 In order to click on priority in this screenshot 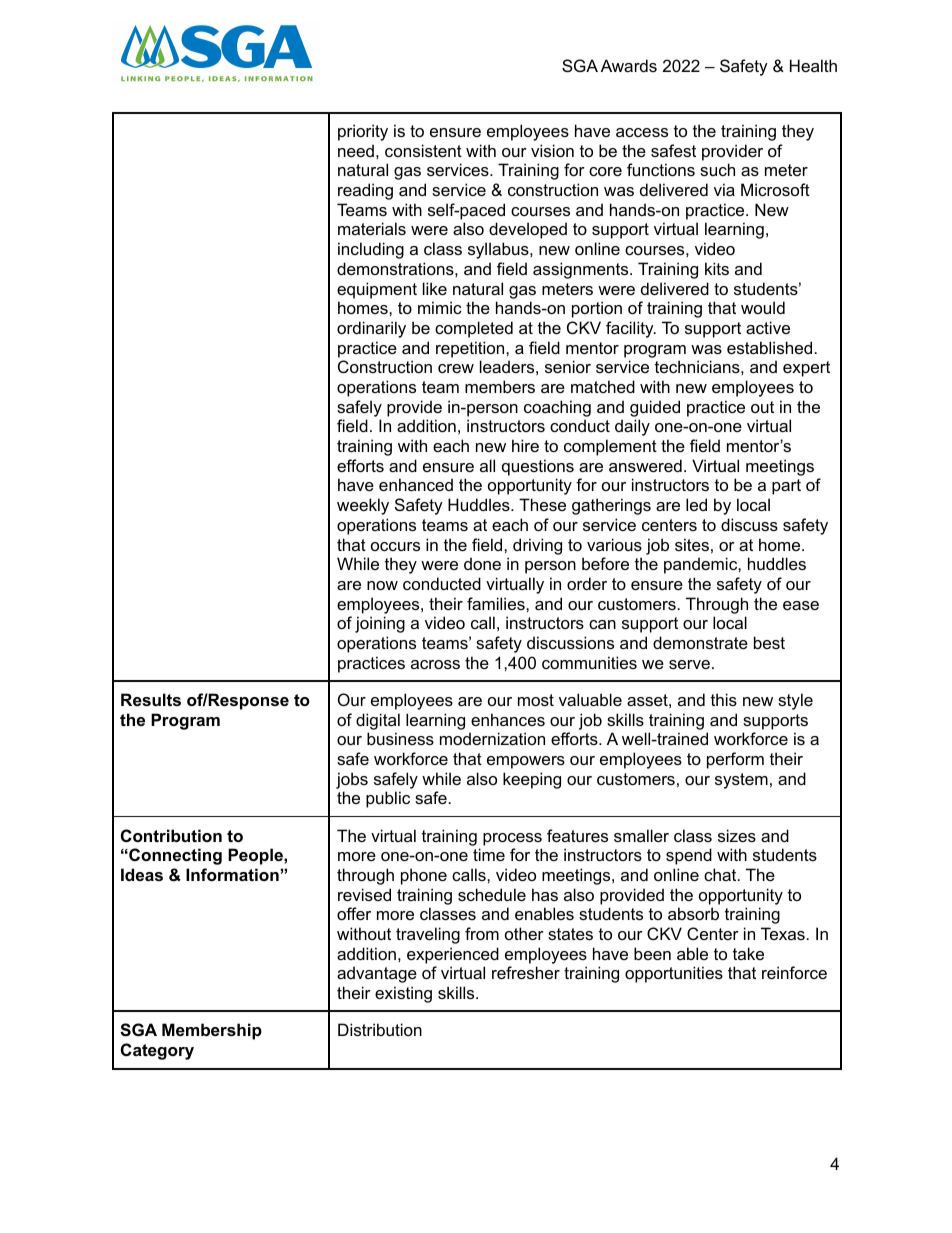, I will do `click(363, 132)`.
